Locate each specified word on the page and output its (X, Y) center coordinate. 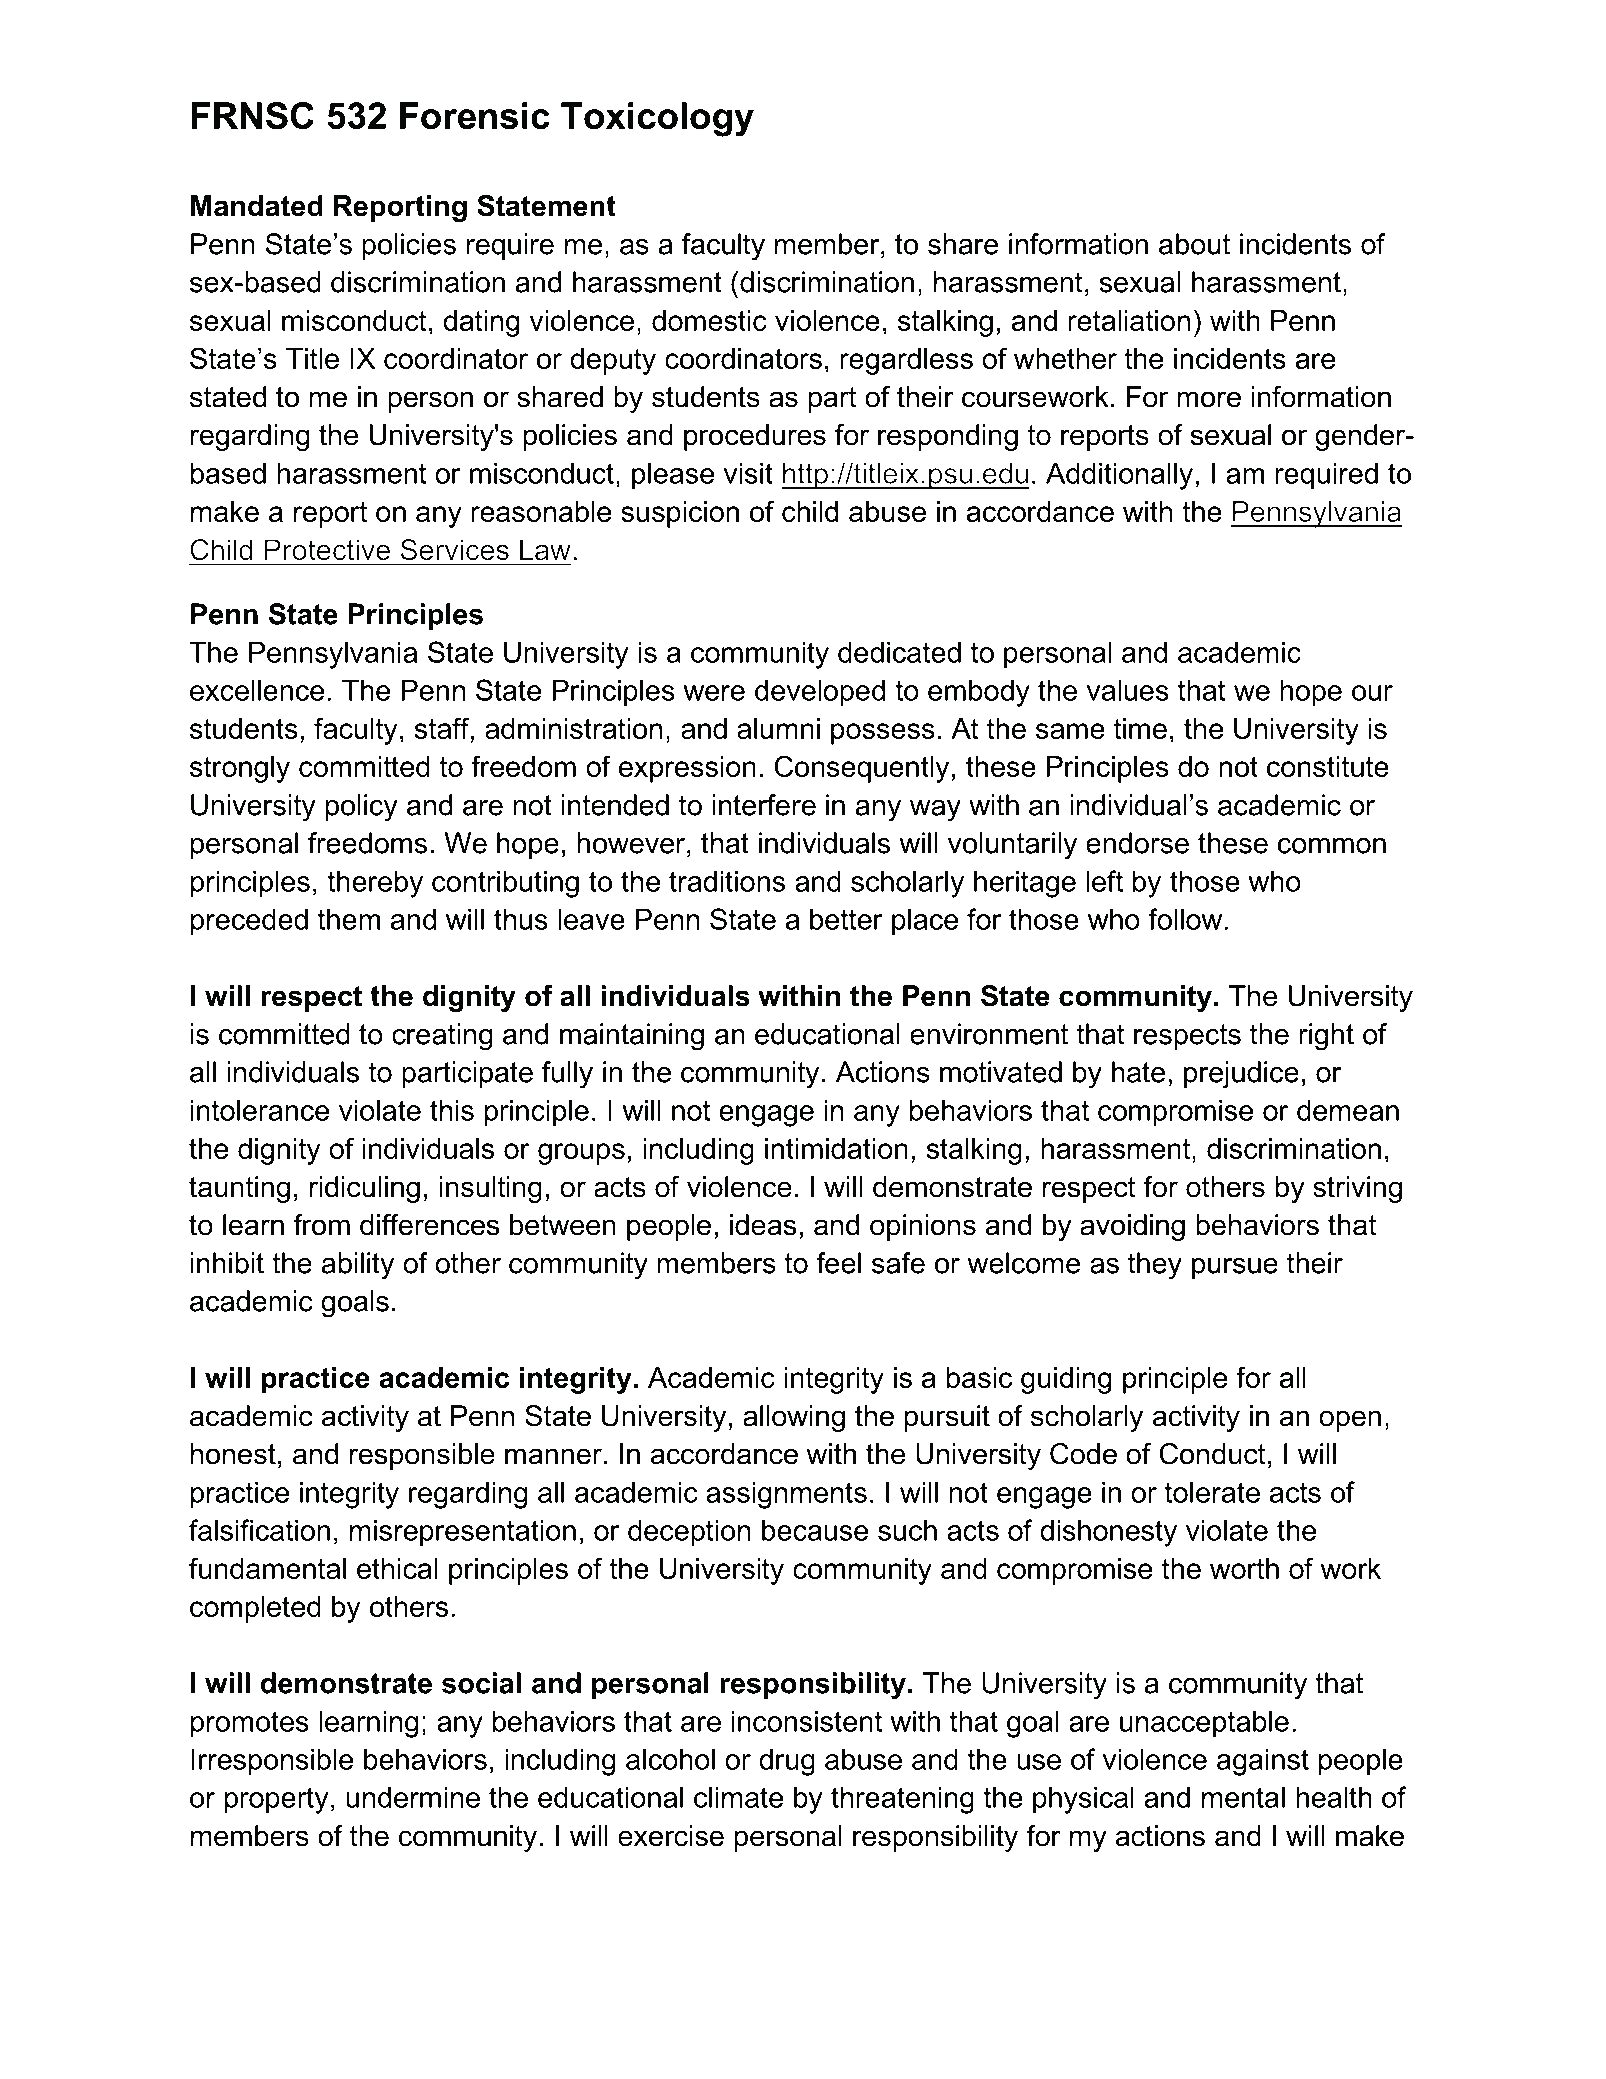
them (348, 919)
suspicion (680, 514)
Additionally (1119, 476)
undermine (413, 1797)
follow (1185, 919)
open (1350, 1421)
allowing (794, 1418)
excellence (257, 690)
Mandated (257, 206)
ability (358, 1266)
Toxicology (657, 119)
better (846, 919)
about (1194, 244)
